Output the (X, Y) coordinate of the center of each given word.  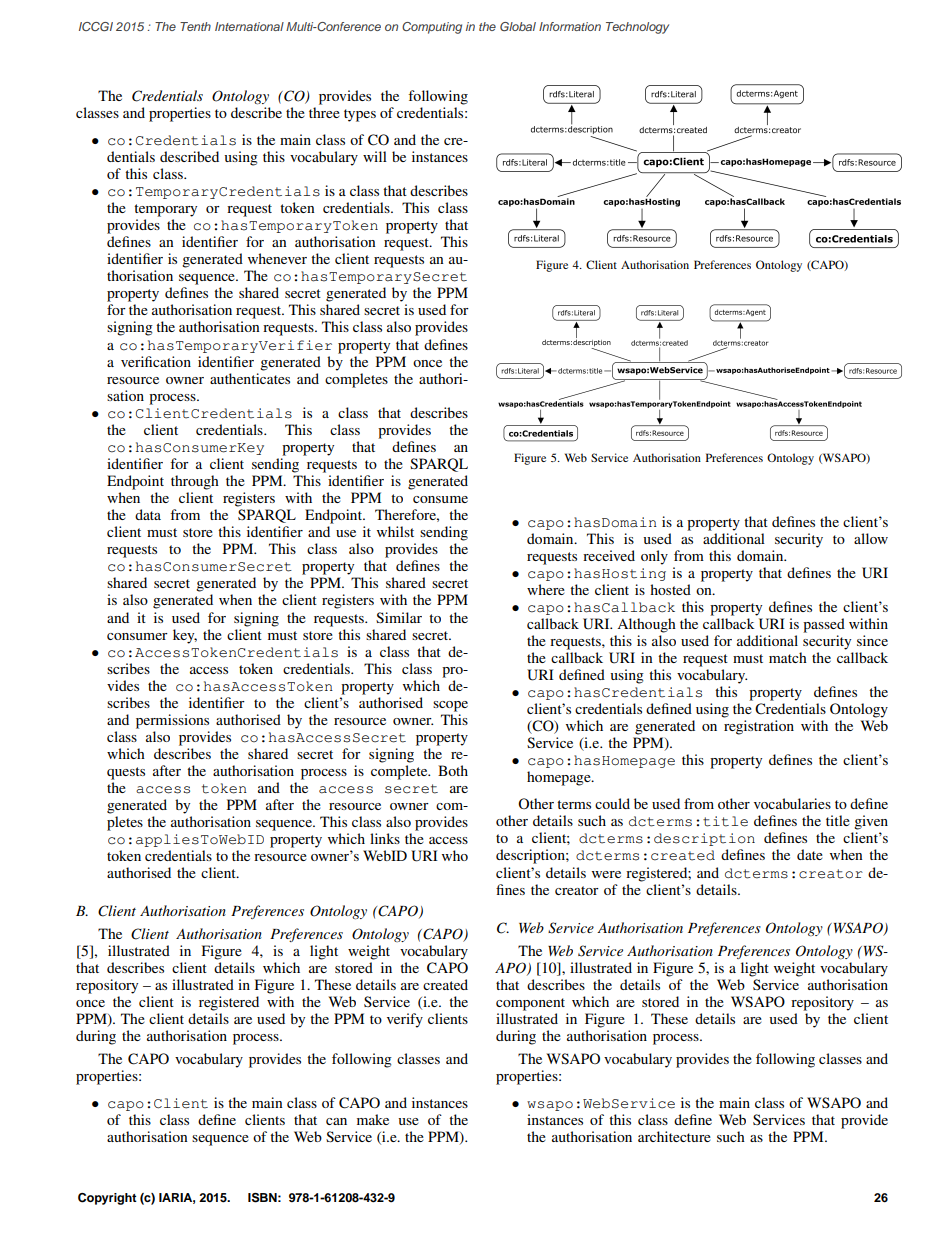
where (546, 589)
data (148, 514)
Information (570, 26)
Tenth (195, 26)
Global (518, 26)
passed (824, 625)
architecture (674, 1136)
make (373, 1119)
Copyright (107, 1199)
